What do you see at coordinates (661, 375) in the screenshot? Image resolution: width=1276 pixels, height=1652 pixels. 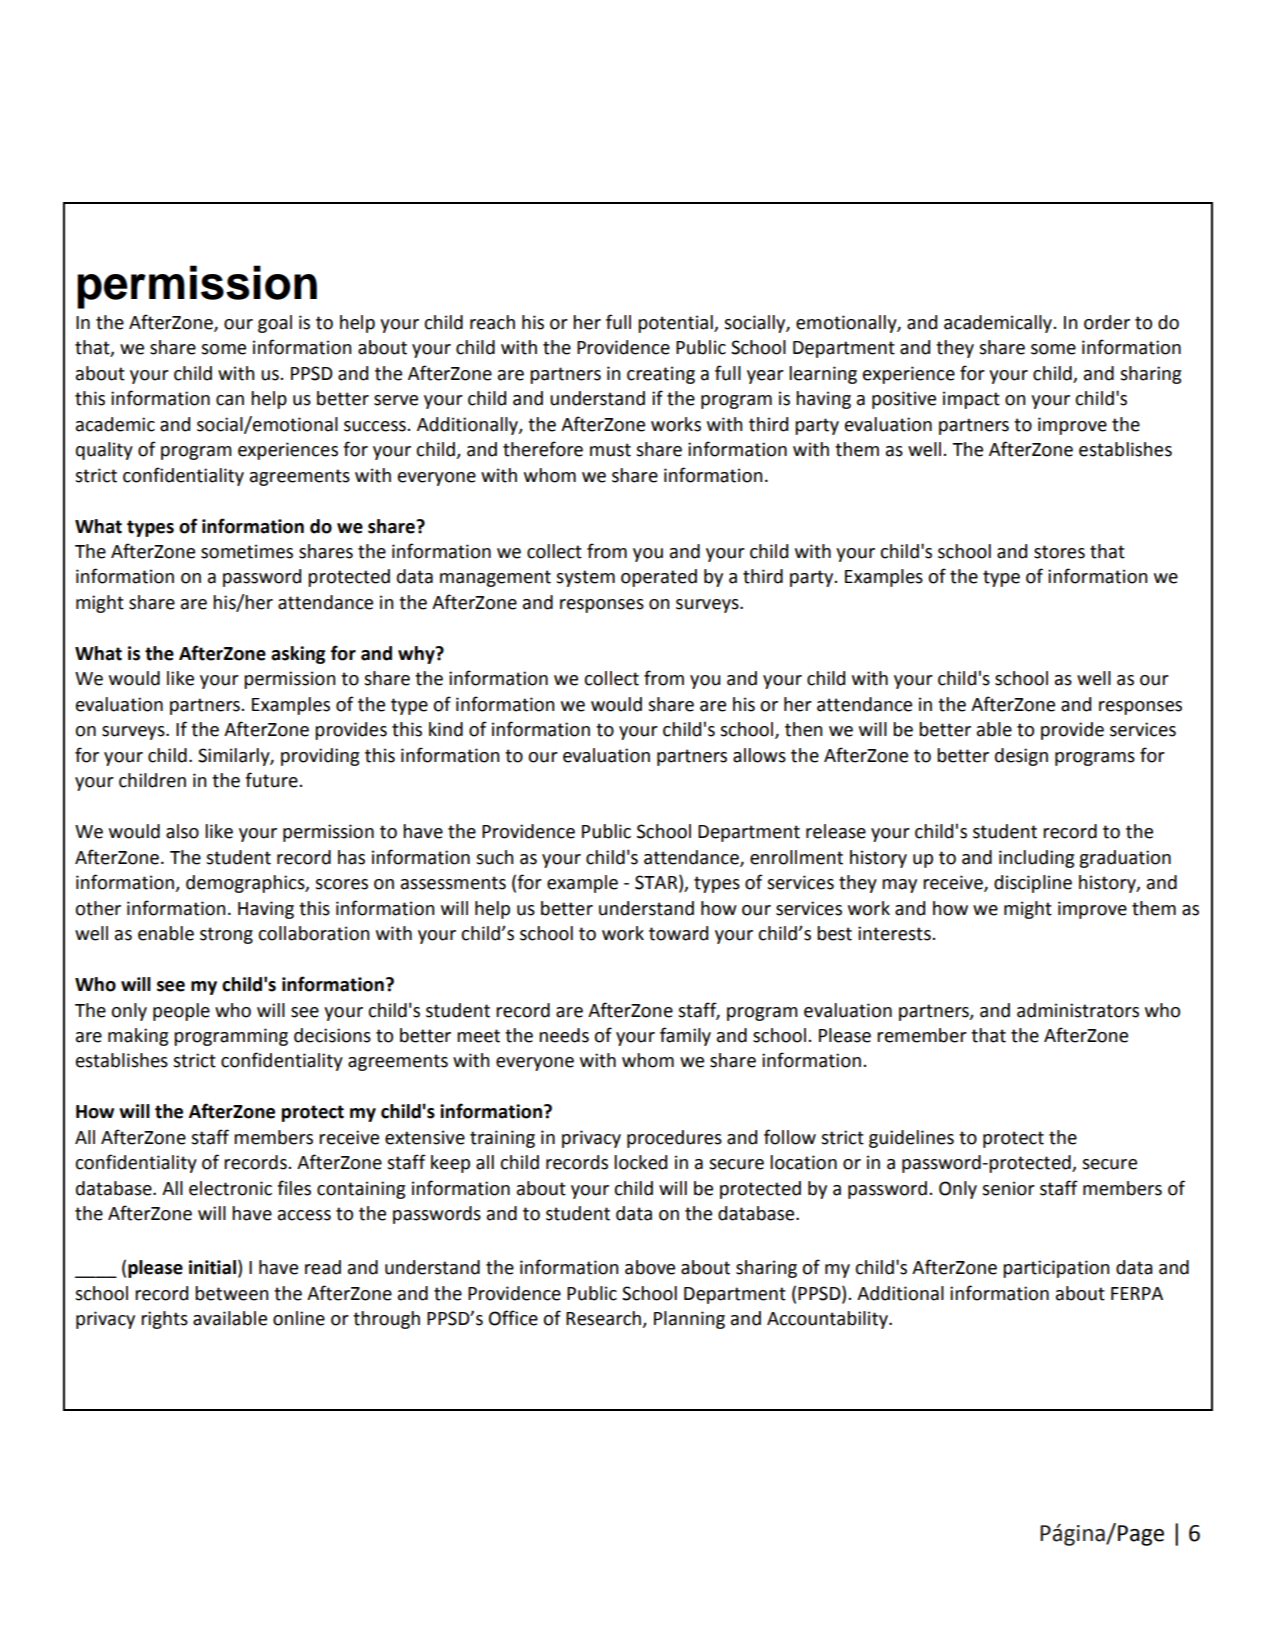 I see `creating` at bounding box center [661, 375].
